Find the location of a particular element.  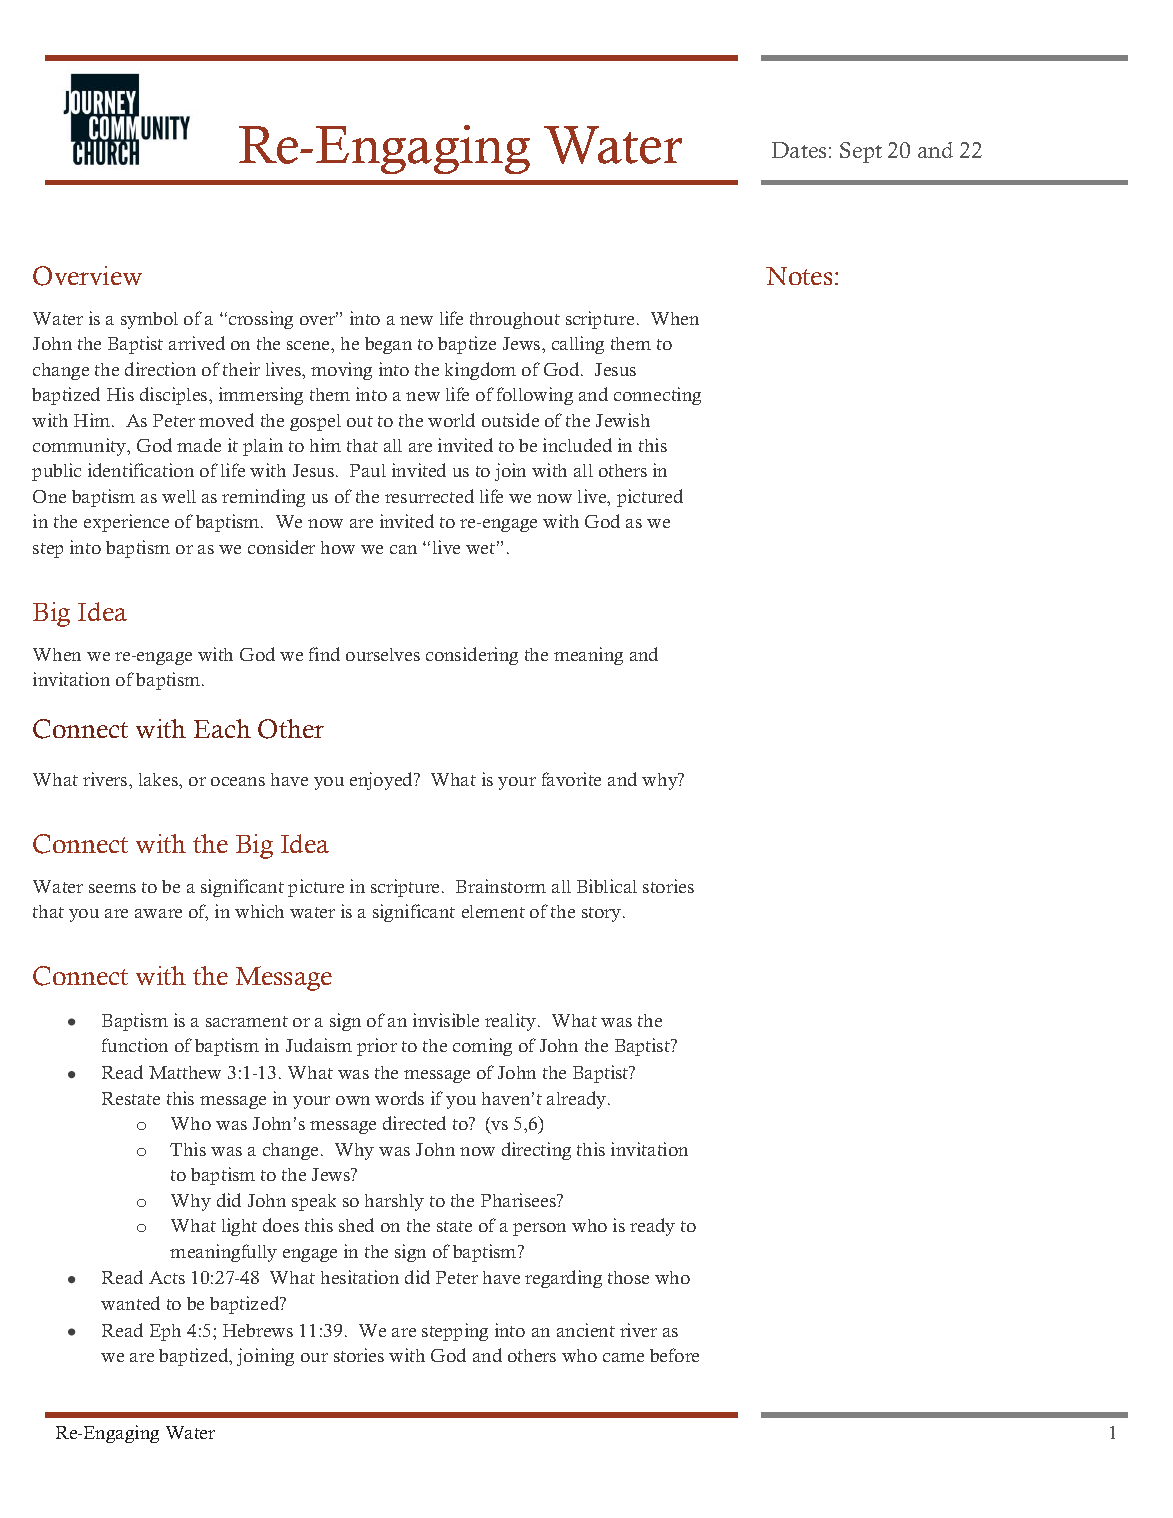

Dates is located at coordinates (799, 150).
